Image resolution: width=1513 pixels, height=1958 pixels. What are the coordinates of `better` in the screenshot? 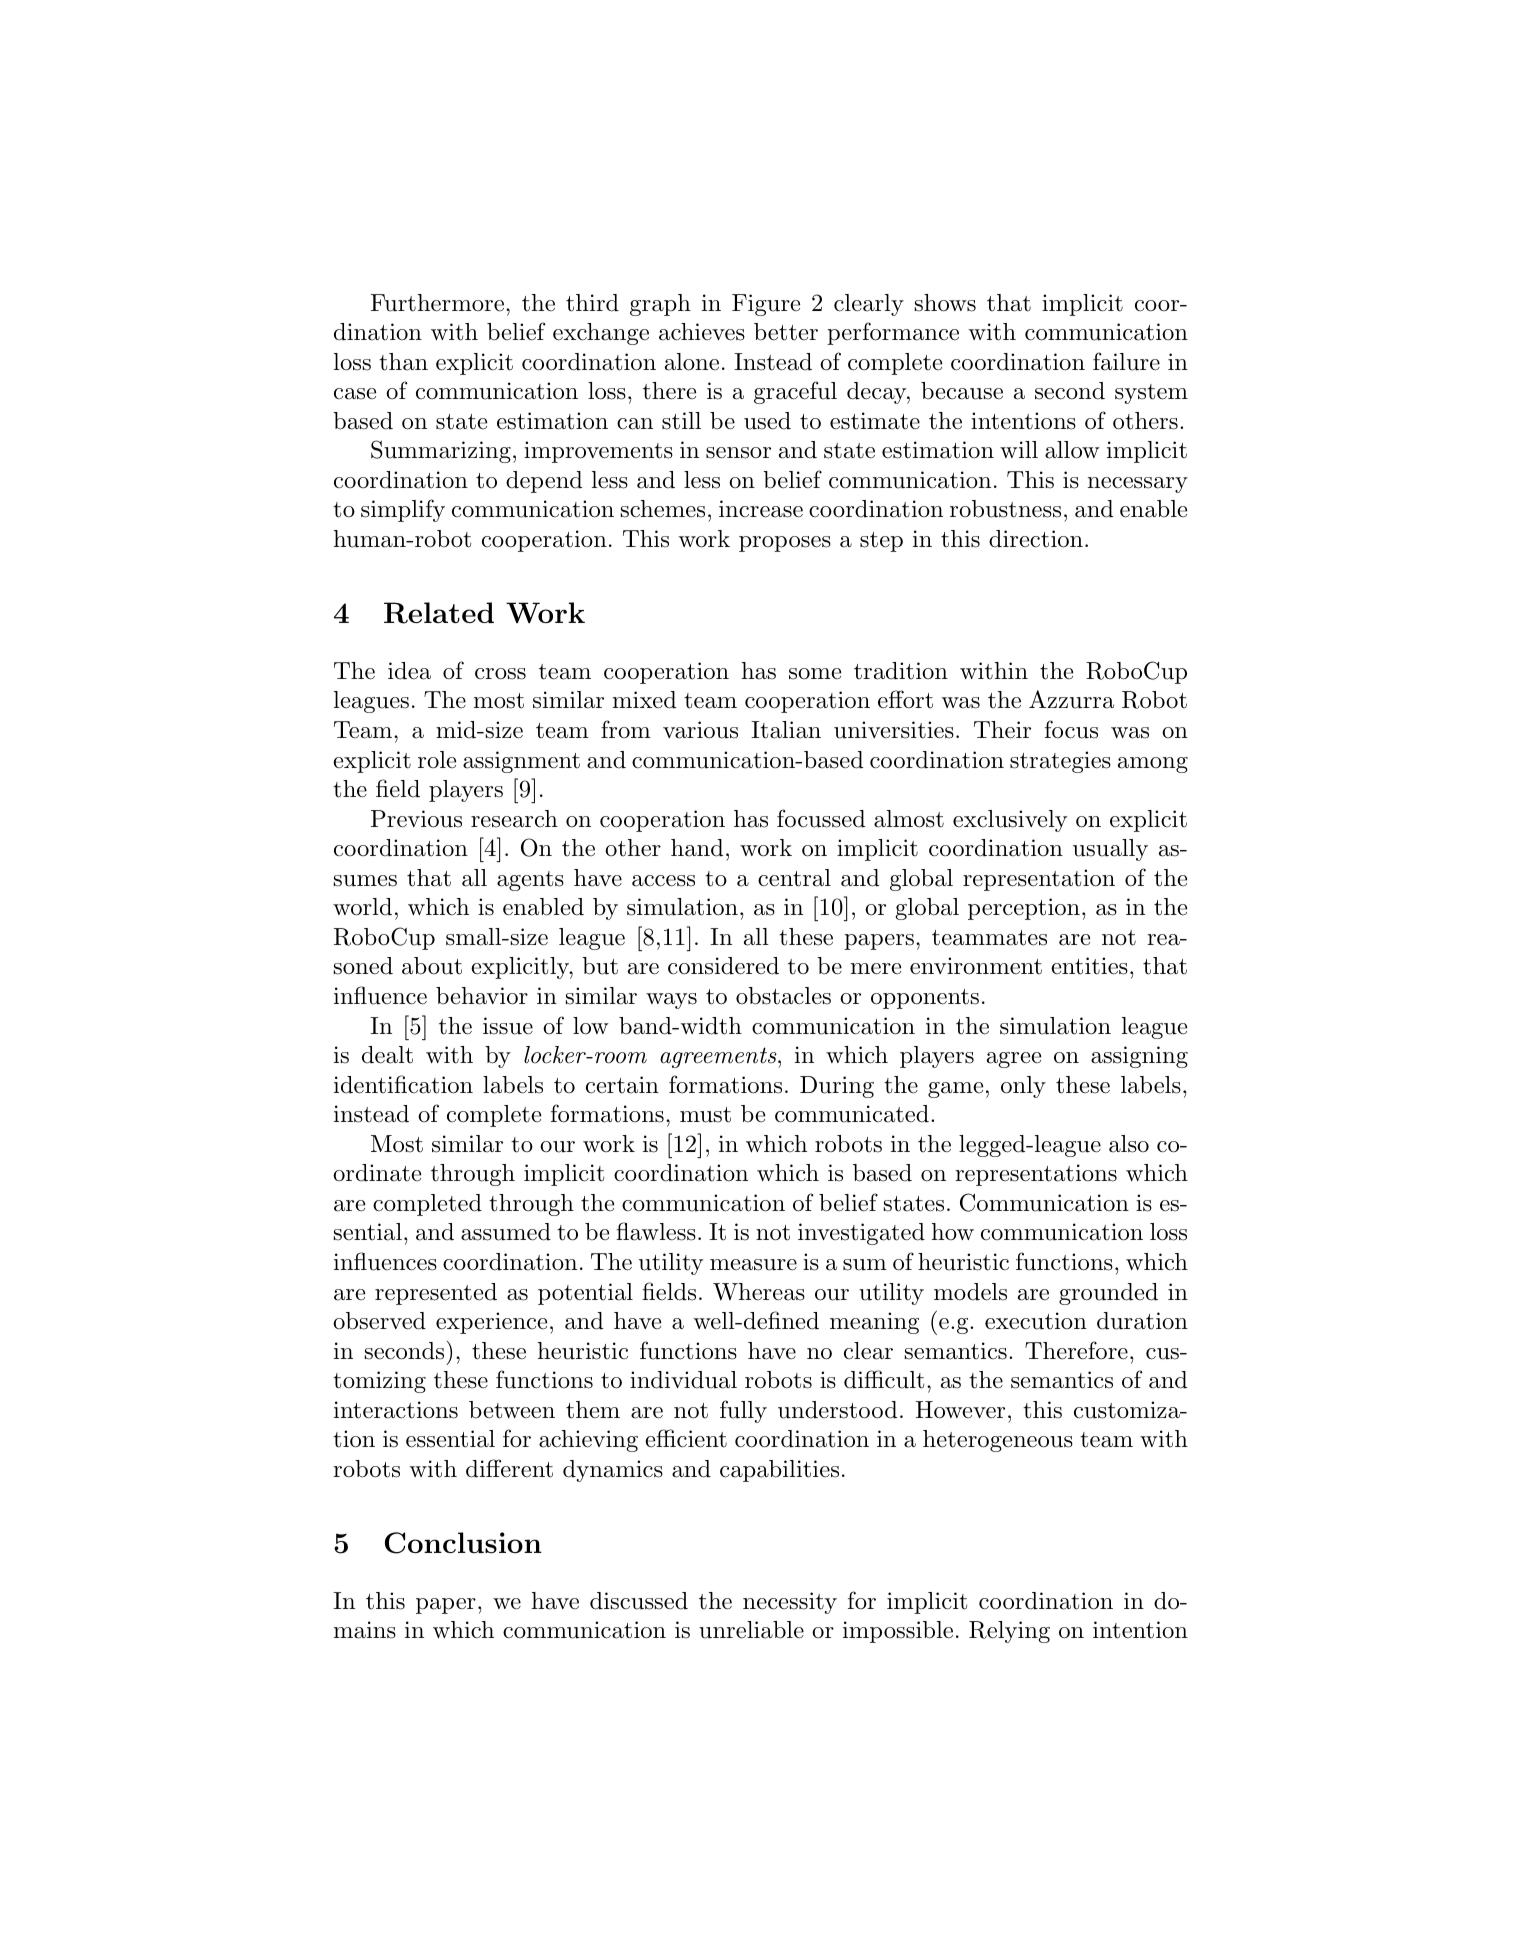 It's located at (786, 332).
